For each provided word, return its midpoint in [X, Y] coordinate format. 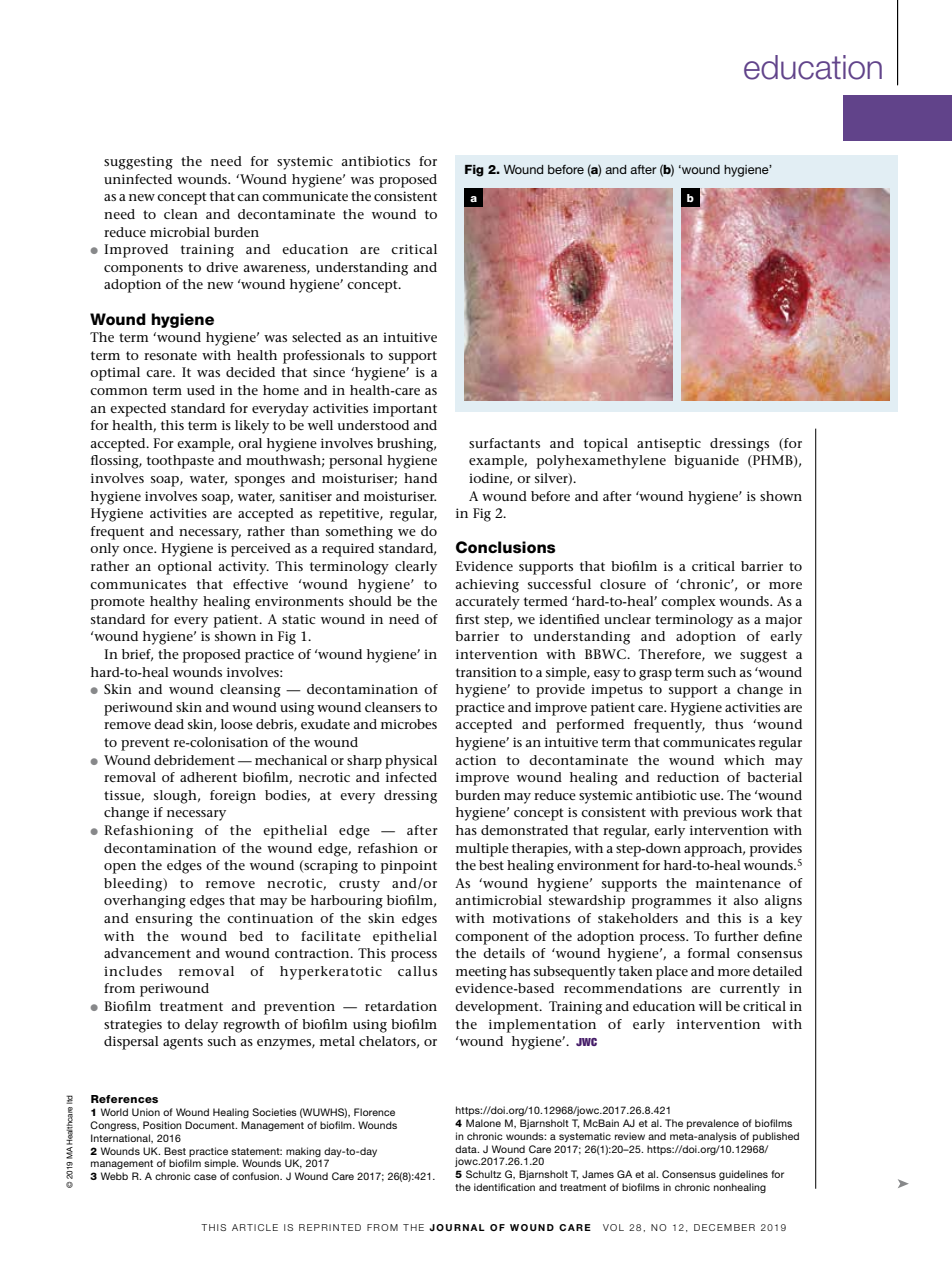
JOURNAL [457, 1227]
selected [316, 337]
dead [169, 724]
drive [222, 267]
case [205, 1177]
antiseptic [669, 445]
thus [729, 724]
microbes [409, 724]
